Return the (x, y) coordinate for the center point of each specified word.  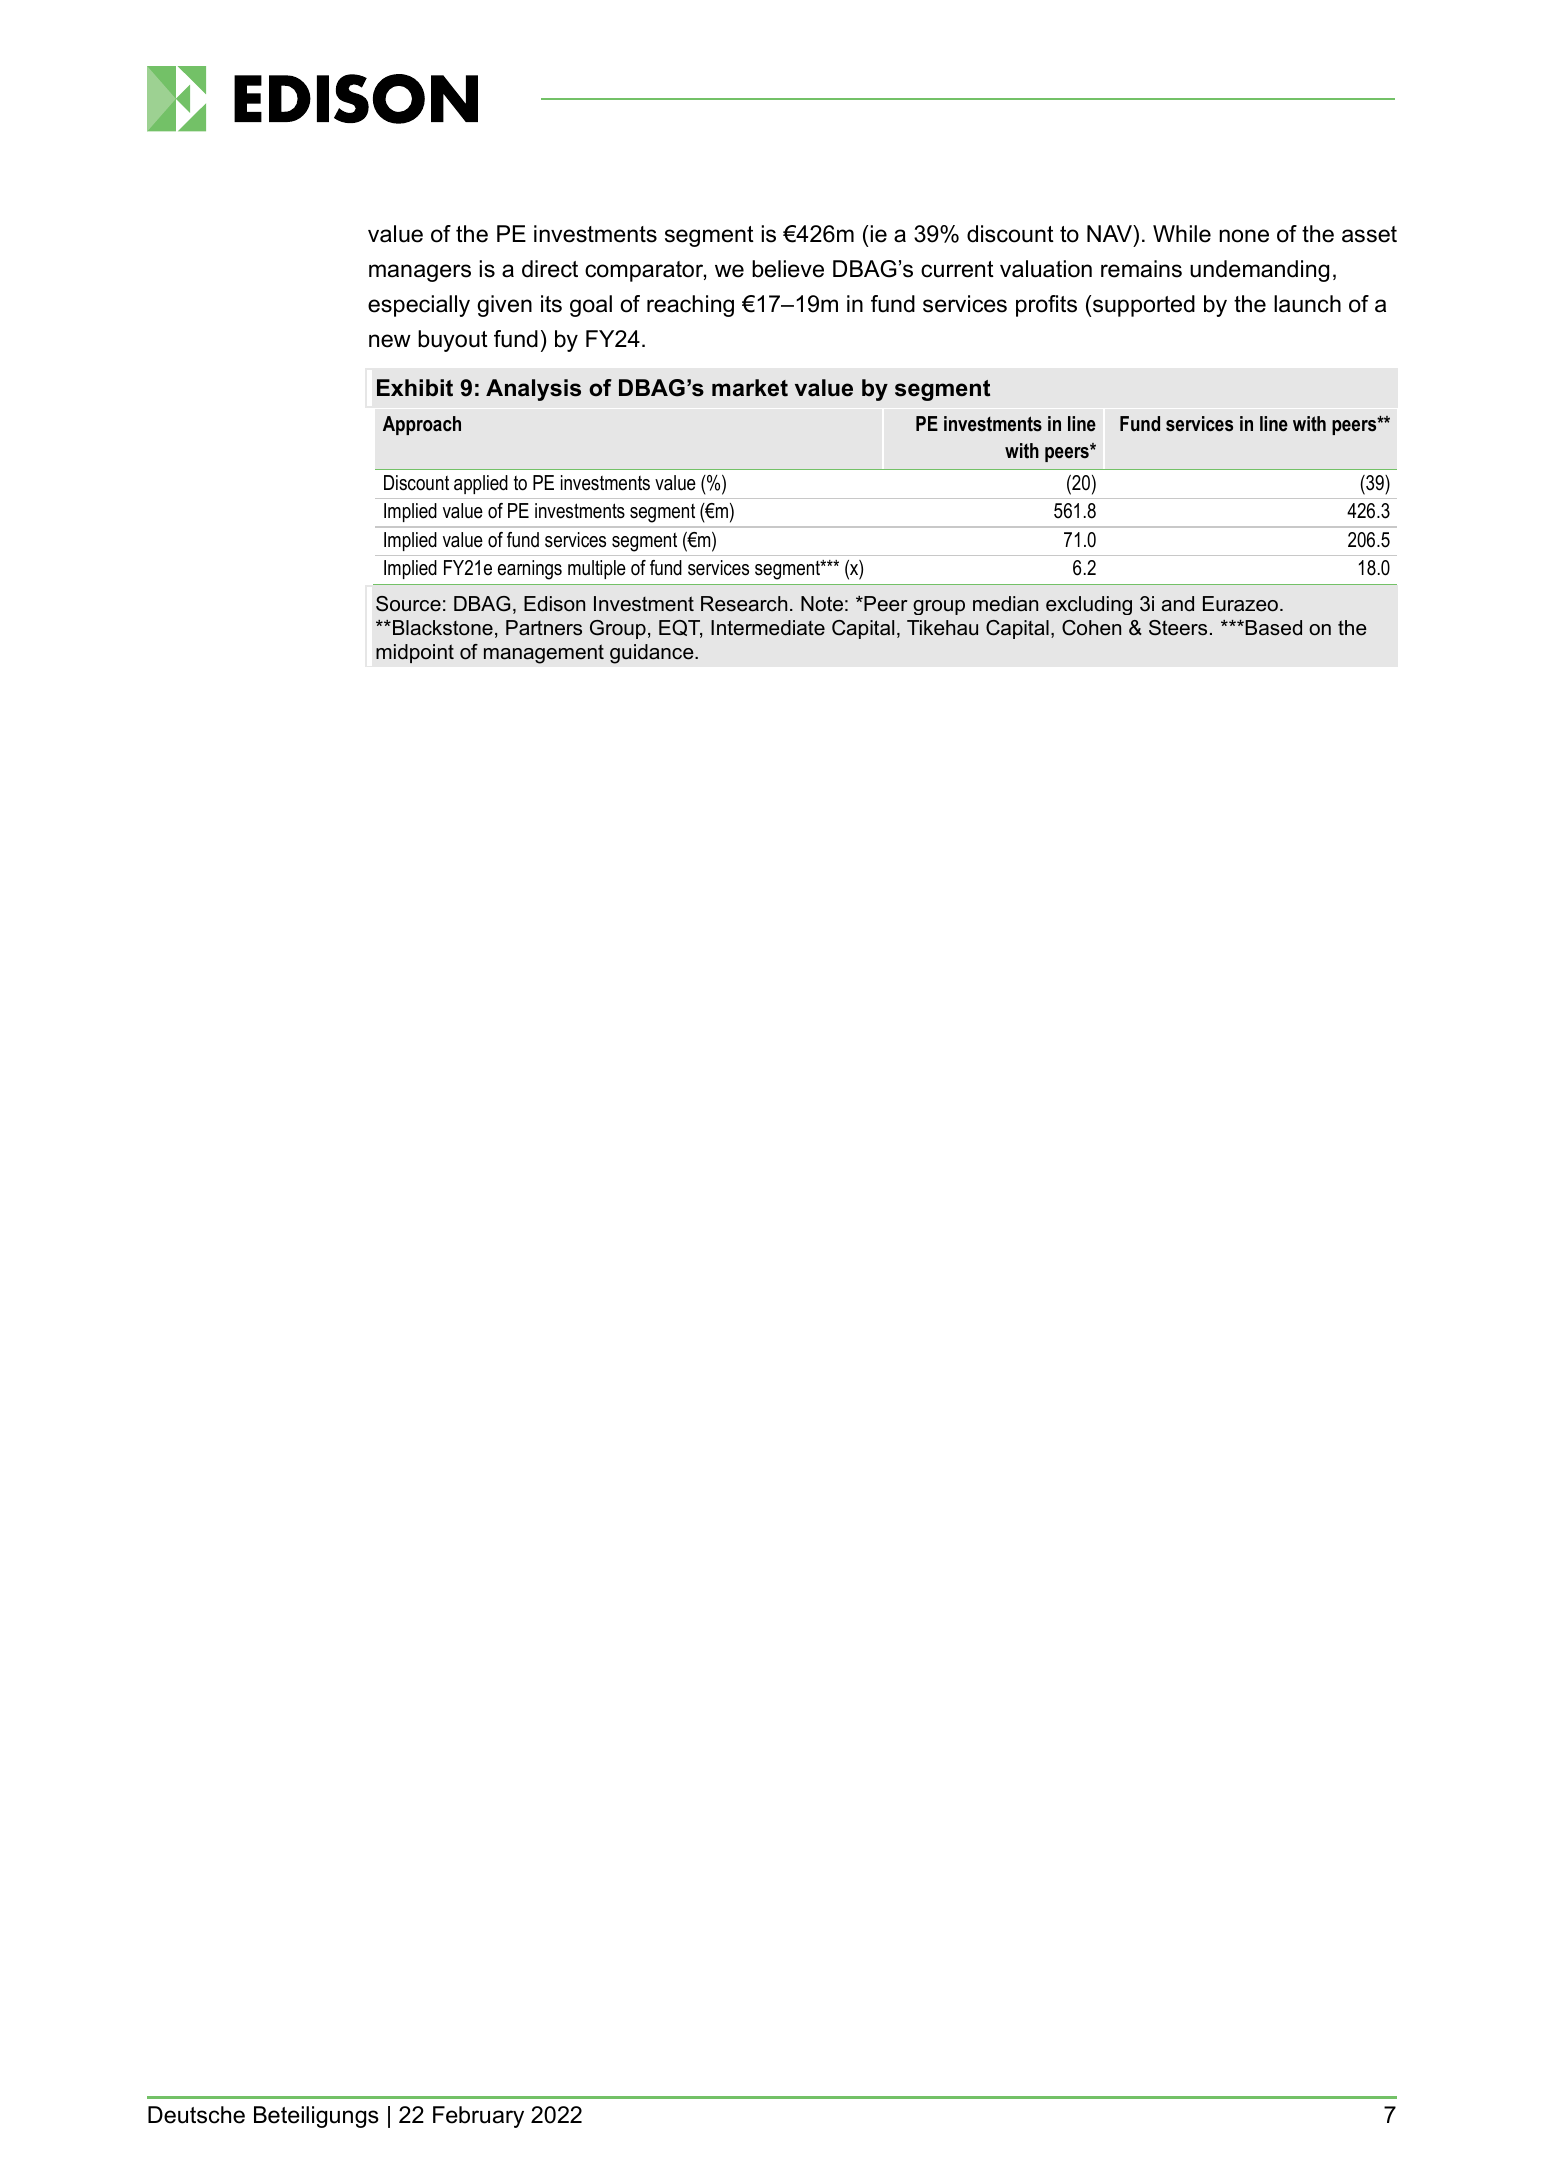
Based (1272, 628)
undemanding (1259, 271)
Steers (1178, 628)
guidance (653, 654)
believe (788, 269)
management (544, 654)
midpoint (415, 653)
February (478, 2117)
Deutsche (196, 2115)
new (390, 341)
